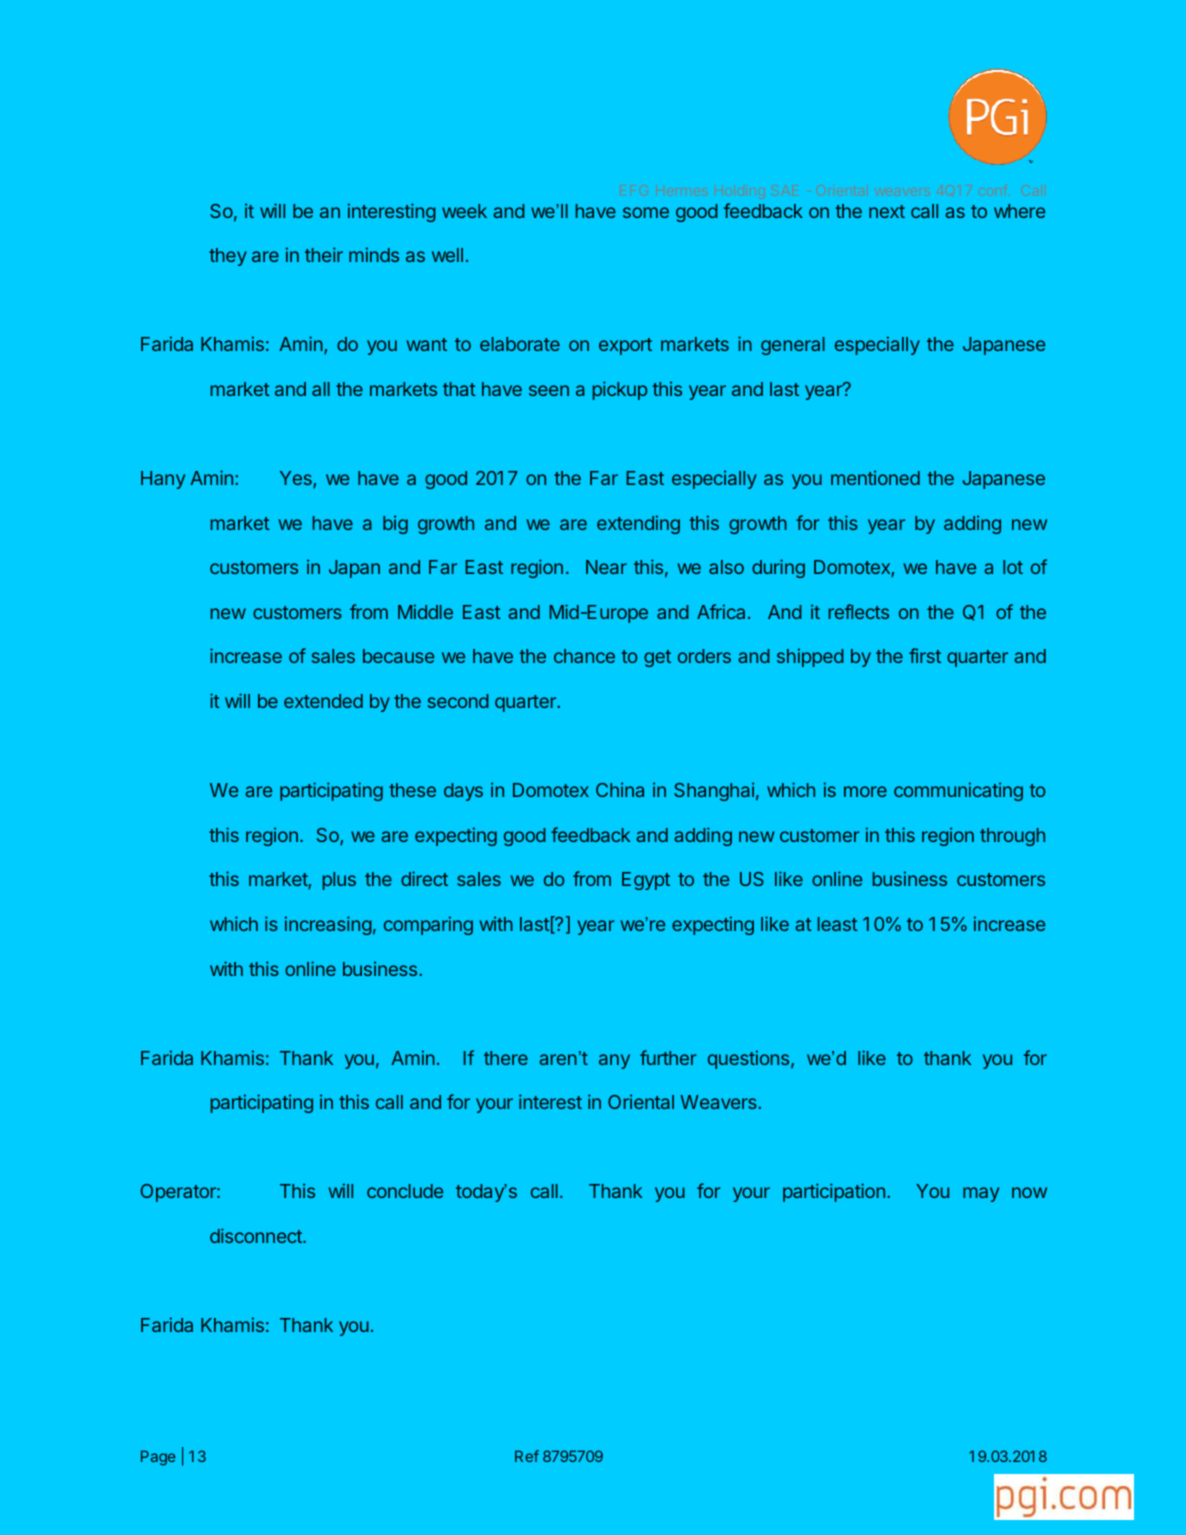 The height and width of the screenshot is (1535, 1186). Describe the element at coordinates (620, 789) in the screenshot. I see `China` at that location.
